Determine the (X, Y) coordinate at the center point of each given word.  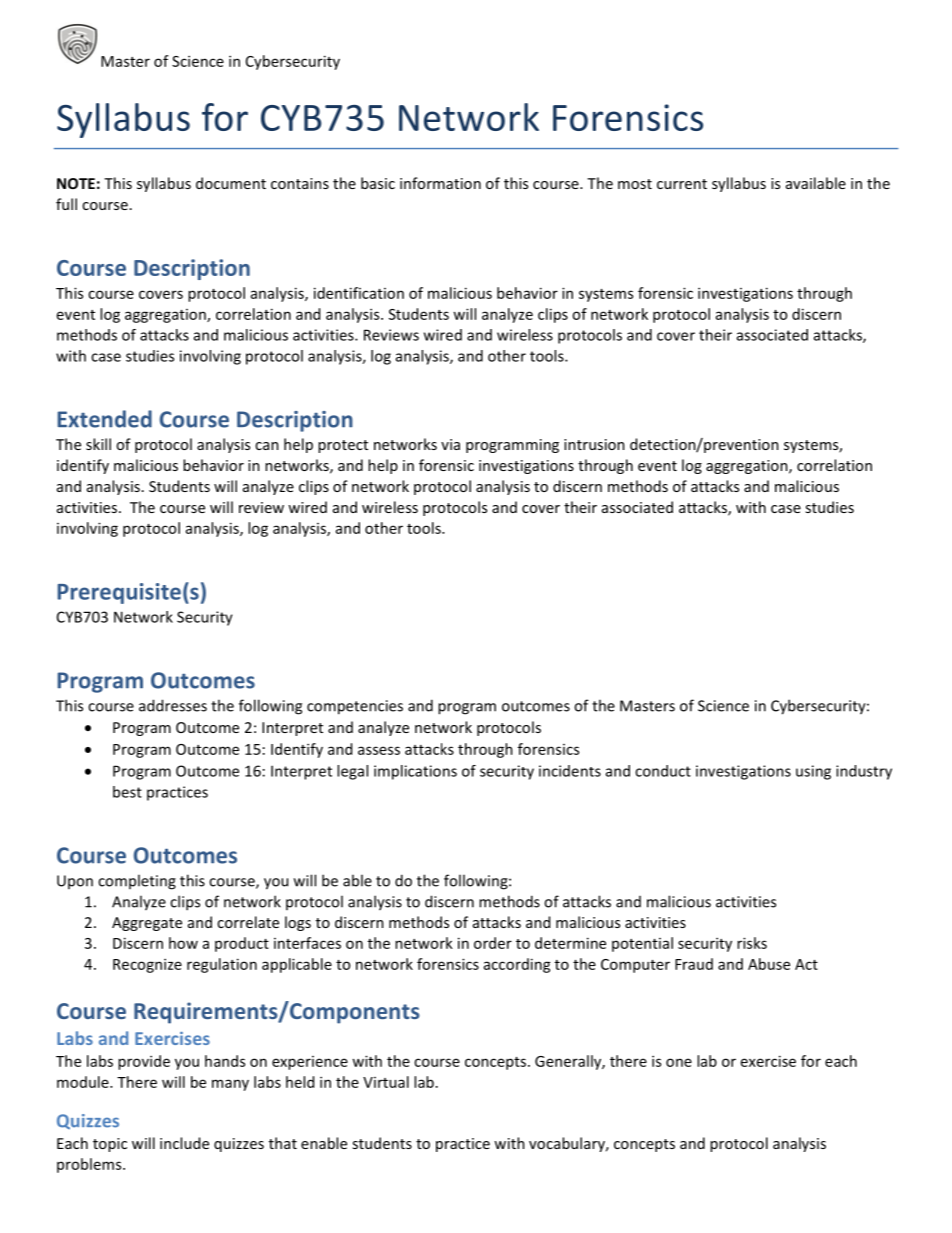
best (127, 792)
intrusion (594, 444)
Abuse (769, 964)
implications (415, 772)
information (440, 183)
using (813, 772)
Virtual (386, 1082)
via (450, 444)
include (184, 1143)
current (682, 184)
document (231, 183)
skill (98, 444)
